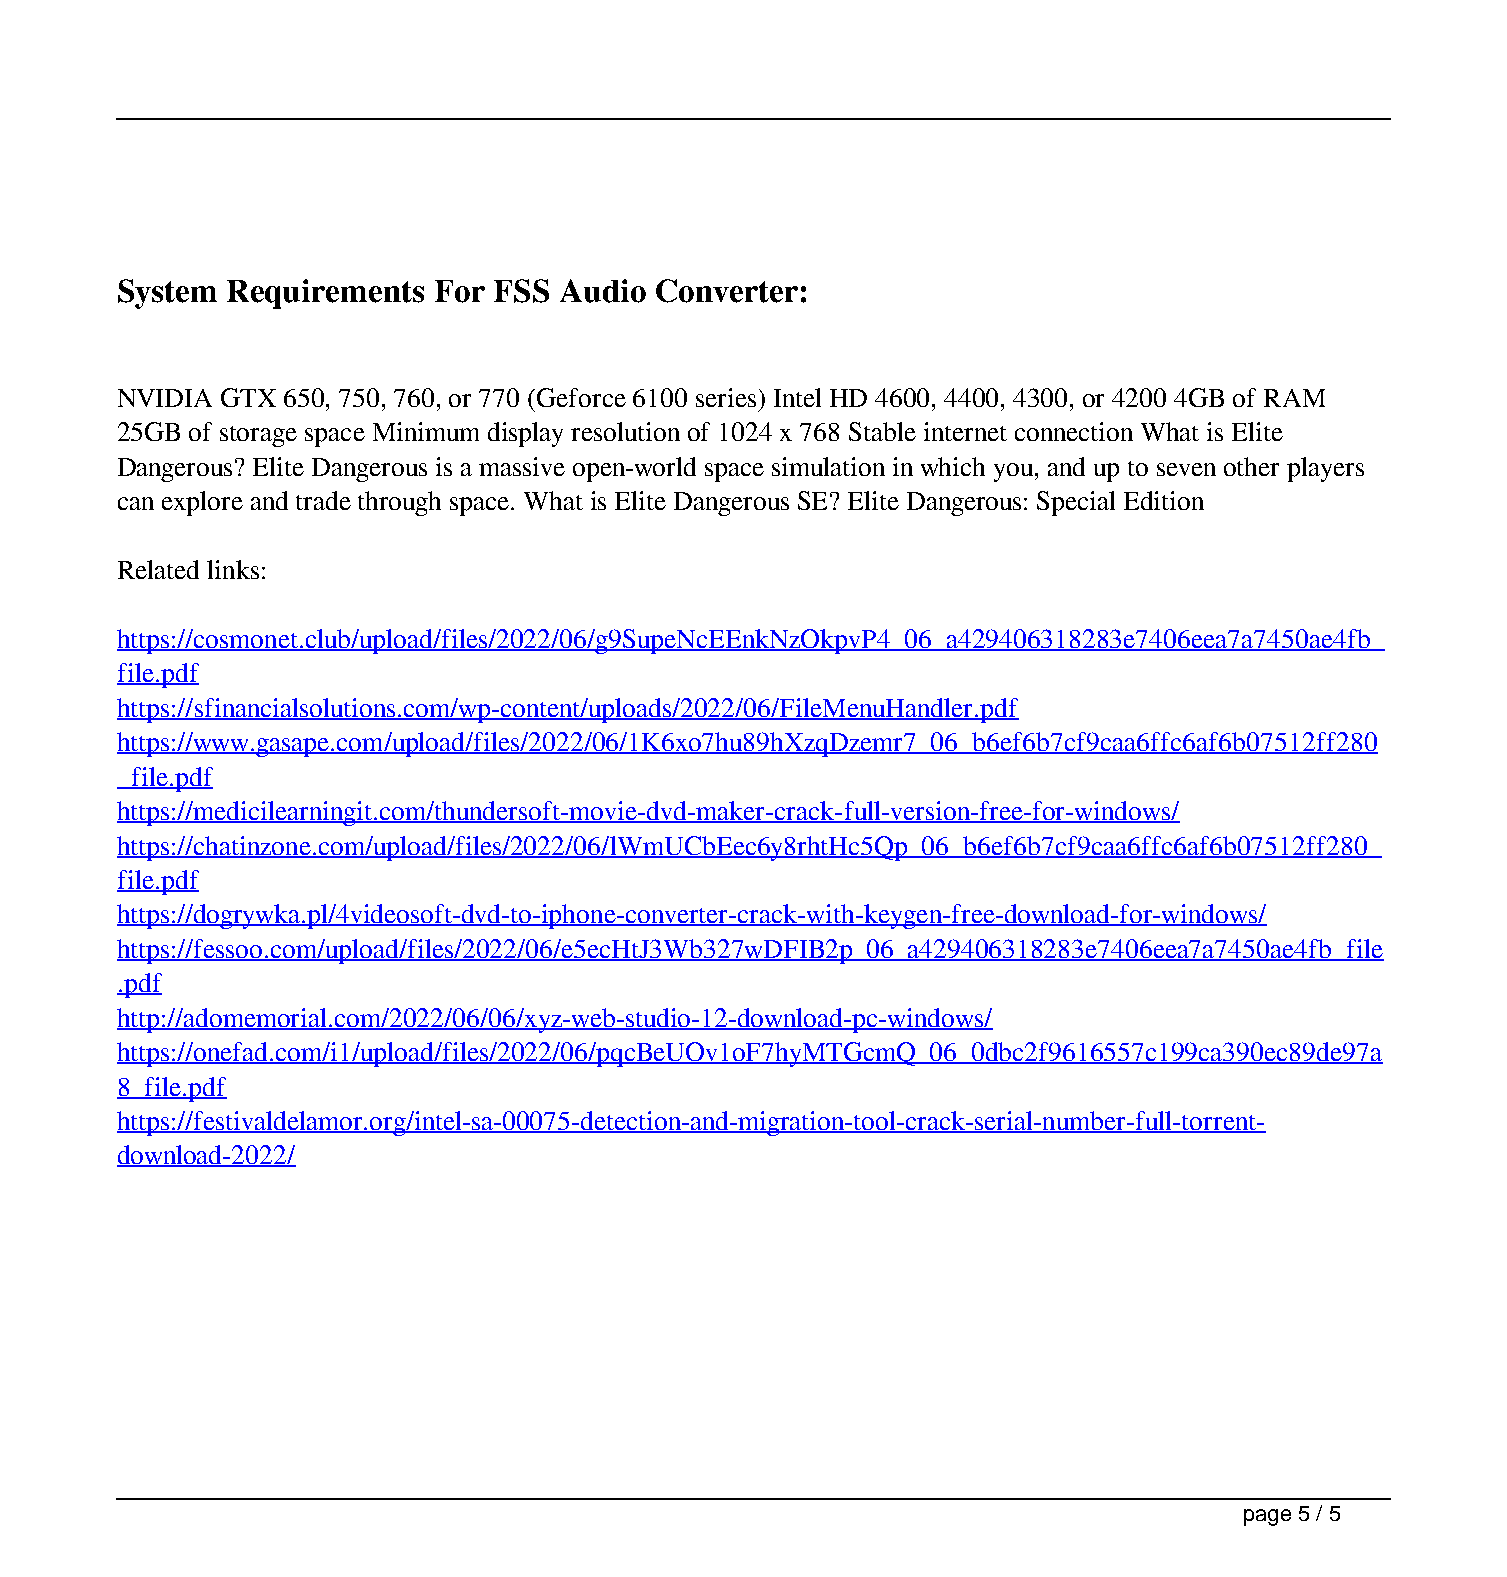 Image resolution: width=1507 pixels, height=1577 pixels. Describe the element at coordinates (158, 569) in the screenshot. I see `Related` at that location.
